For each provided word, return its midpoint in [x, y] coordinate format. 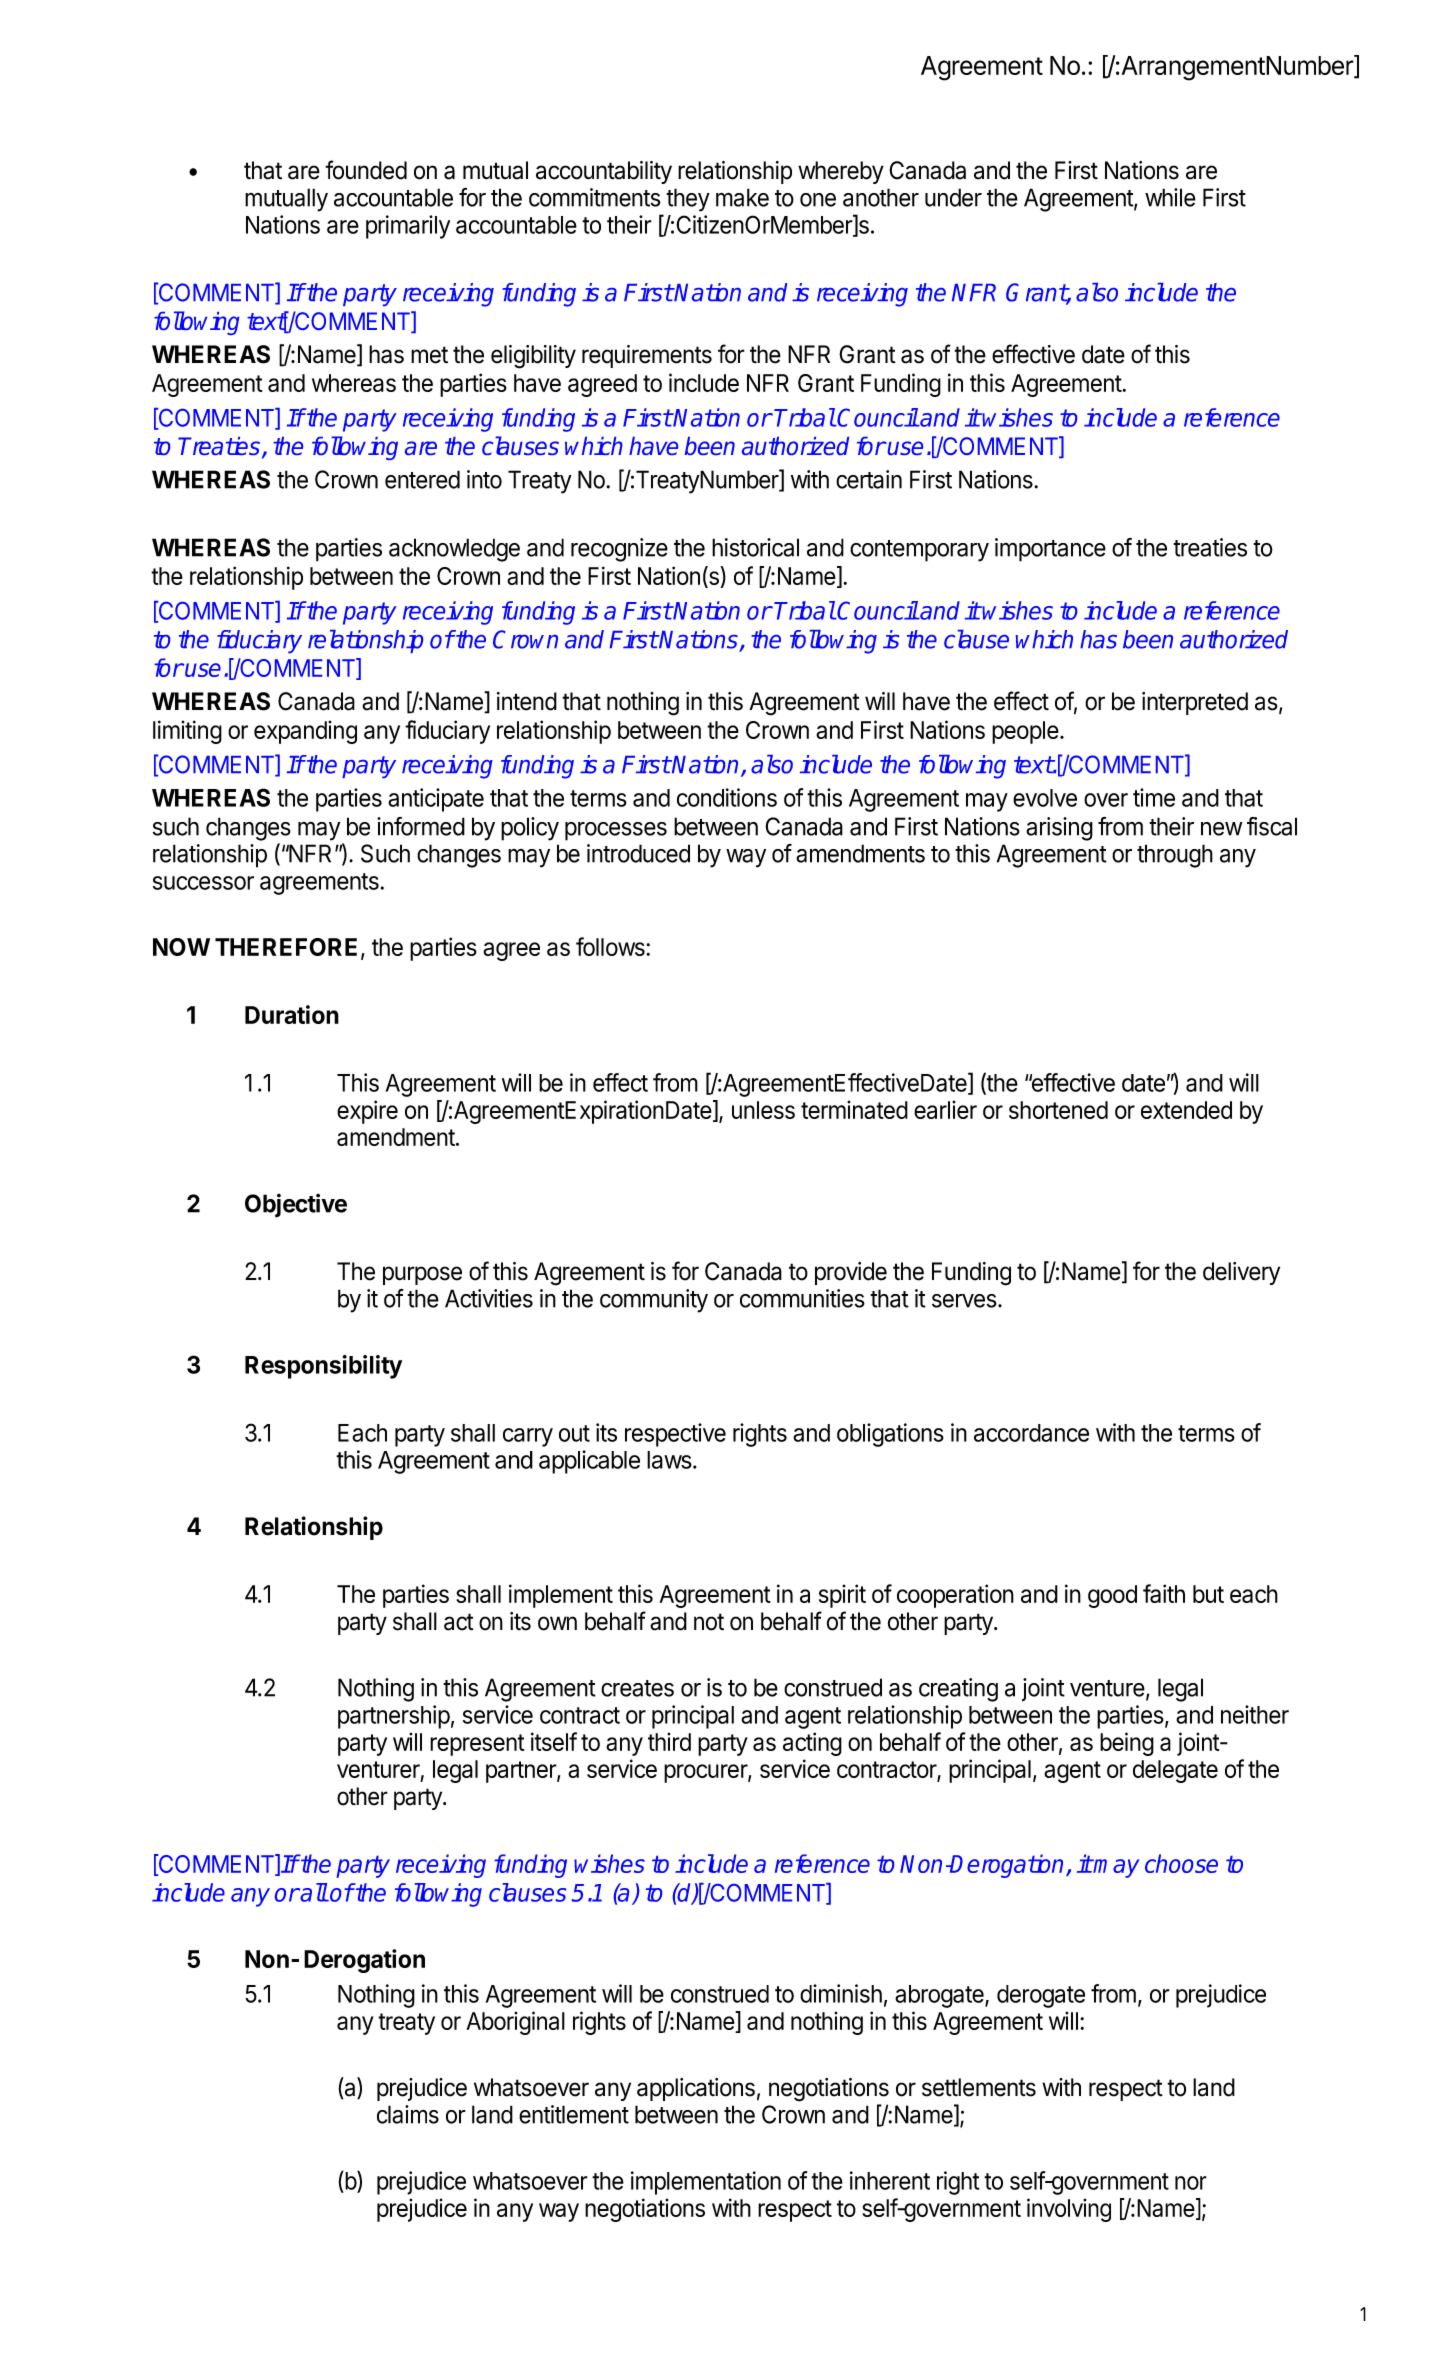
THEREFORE [286, 947]
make [742, 197]
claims [408, 2114]
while [1170, 197]
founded [366, 170]
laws [670, 1460]
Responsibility [323, 1367]
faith [1164, 1593]
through [1175, 856]
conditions [727, 797]
